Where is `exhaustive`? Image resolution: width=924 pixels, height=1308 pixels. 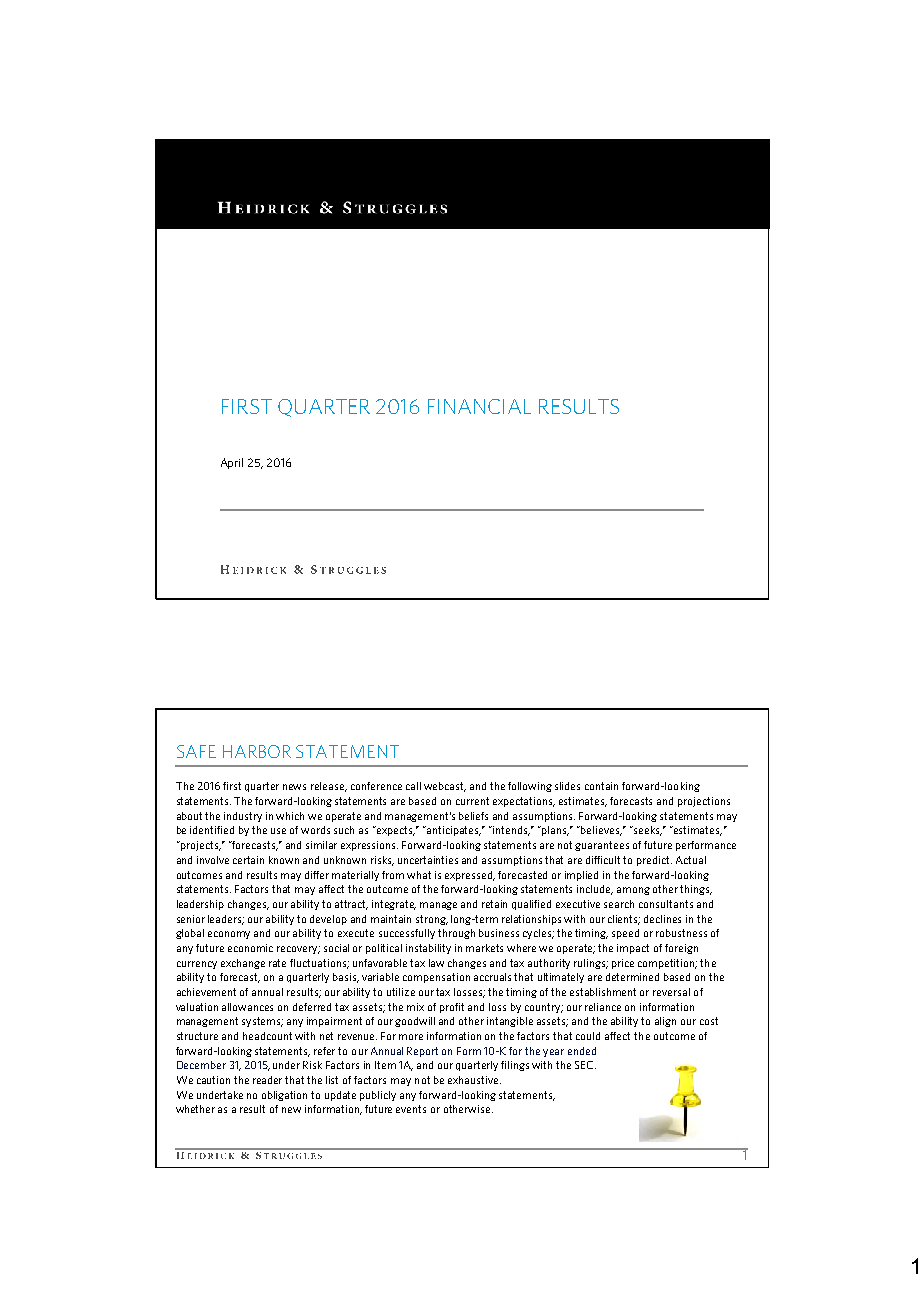 exhaustive is located at coordinates (473, 1080).
